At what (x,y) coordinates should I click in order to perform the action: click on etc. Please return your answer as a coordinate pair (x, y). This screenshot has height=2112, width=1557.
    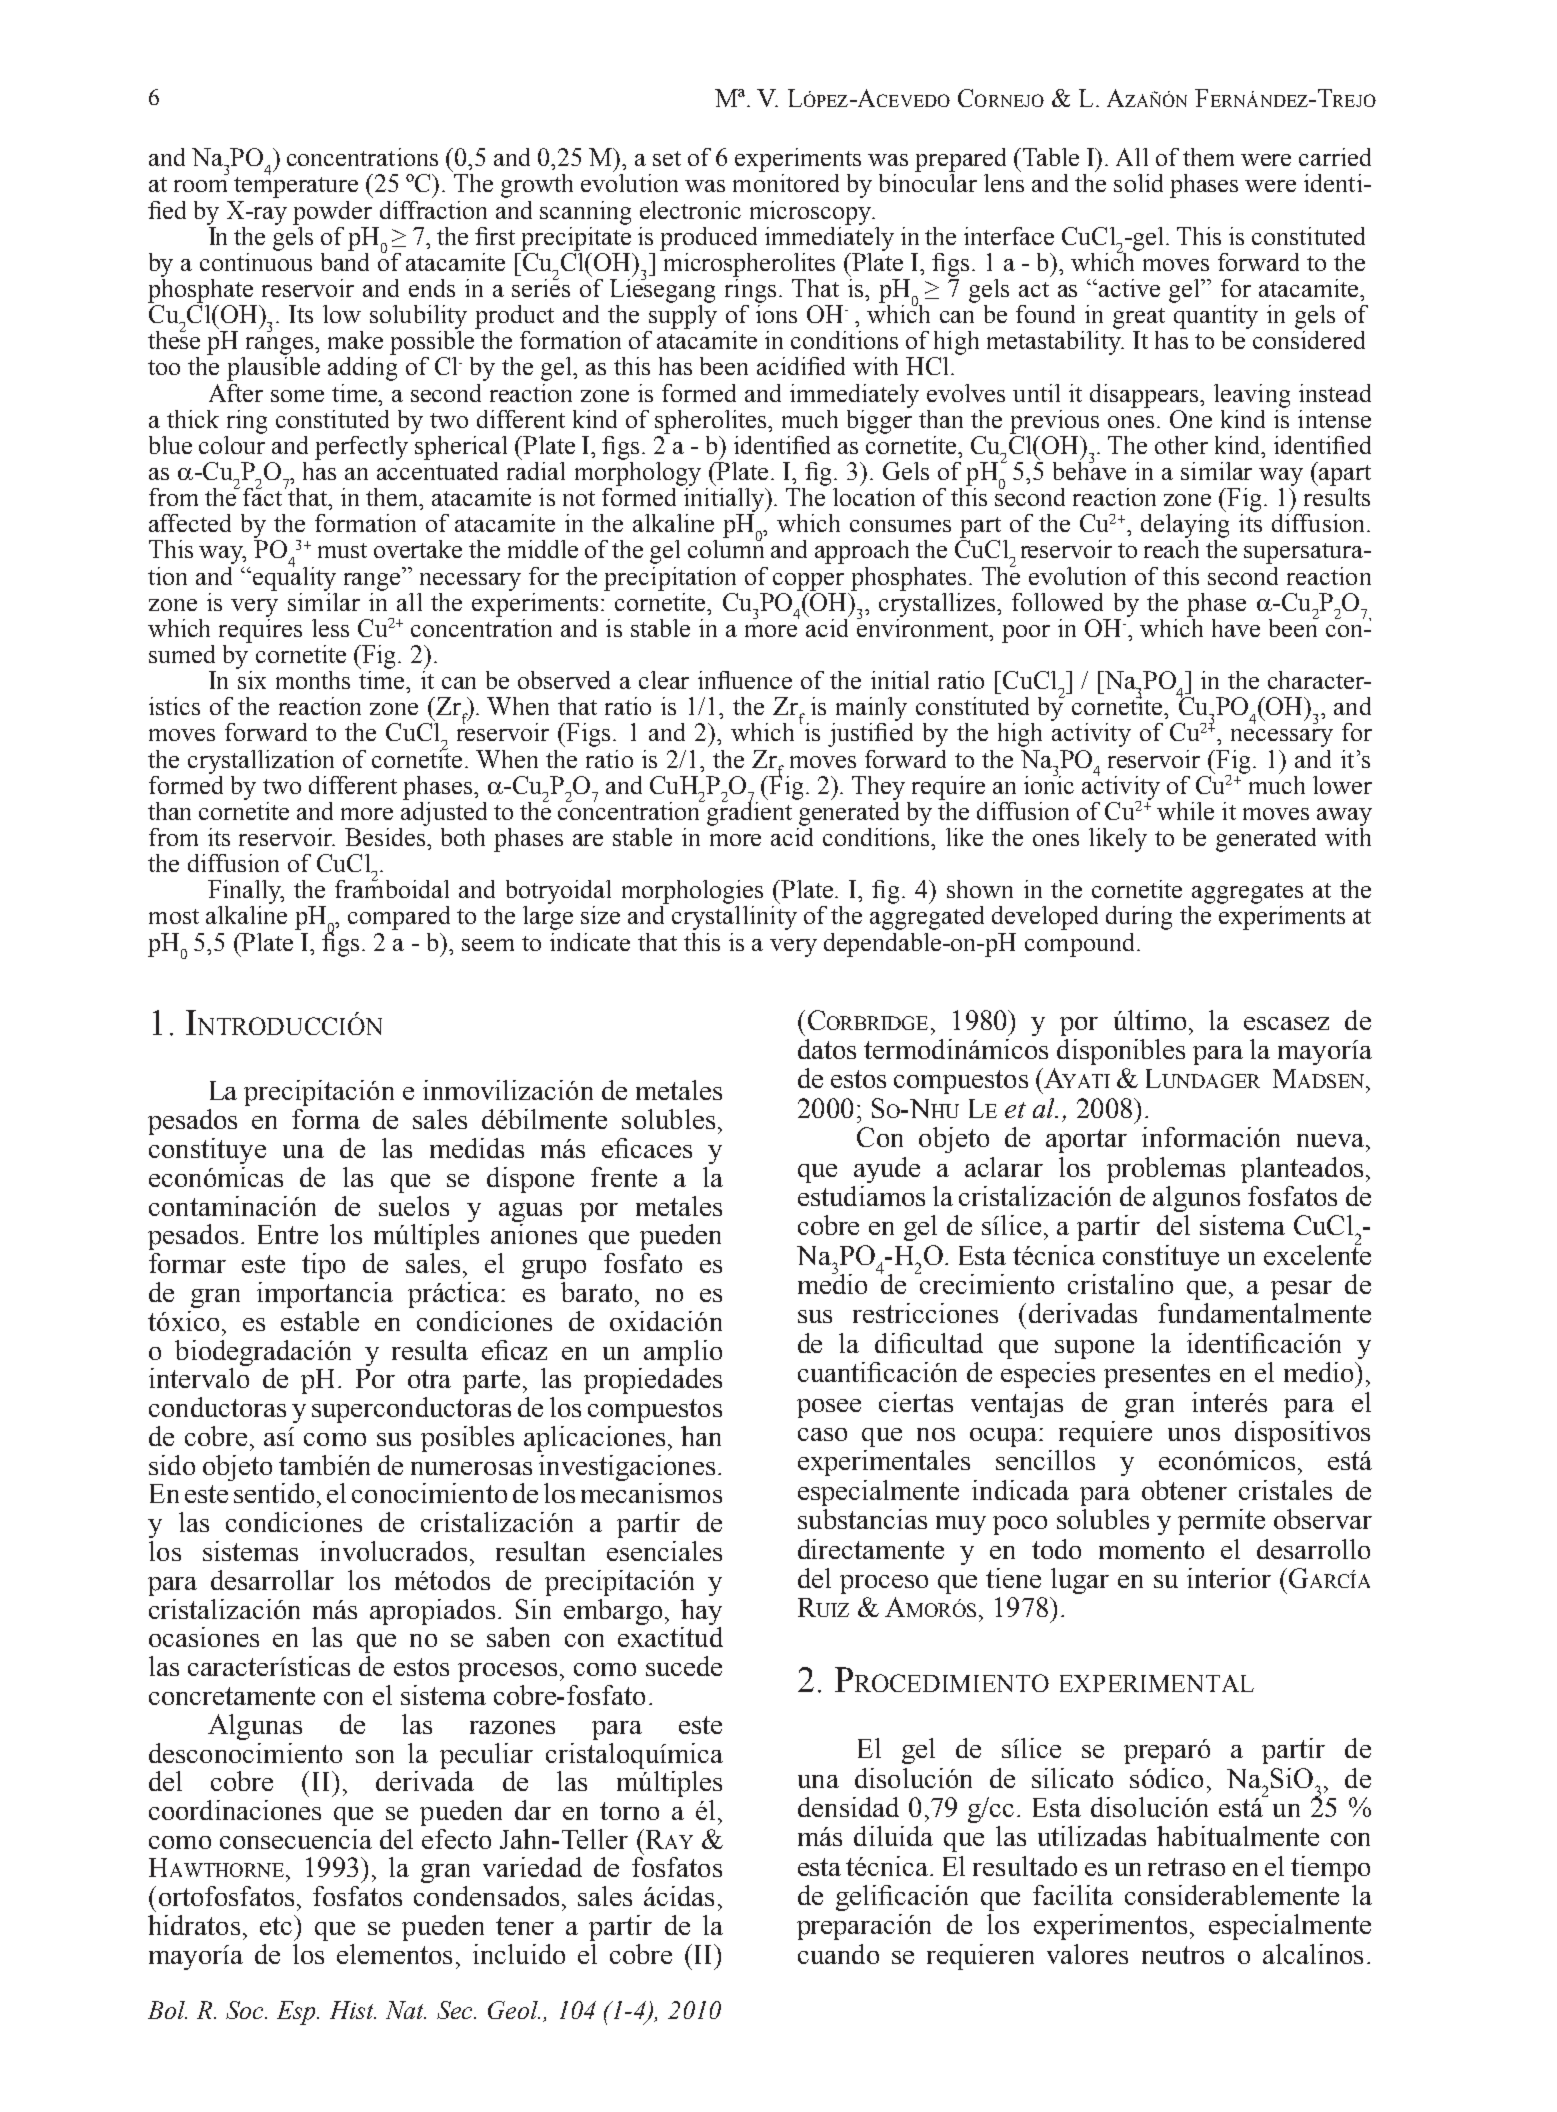
    Looking at the image, I should click on (277, 1925).
